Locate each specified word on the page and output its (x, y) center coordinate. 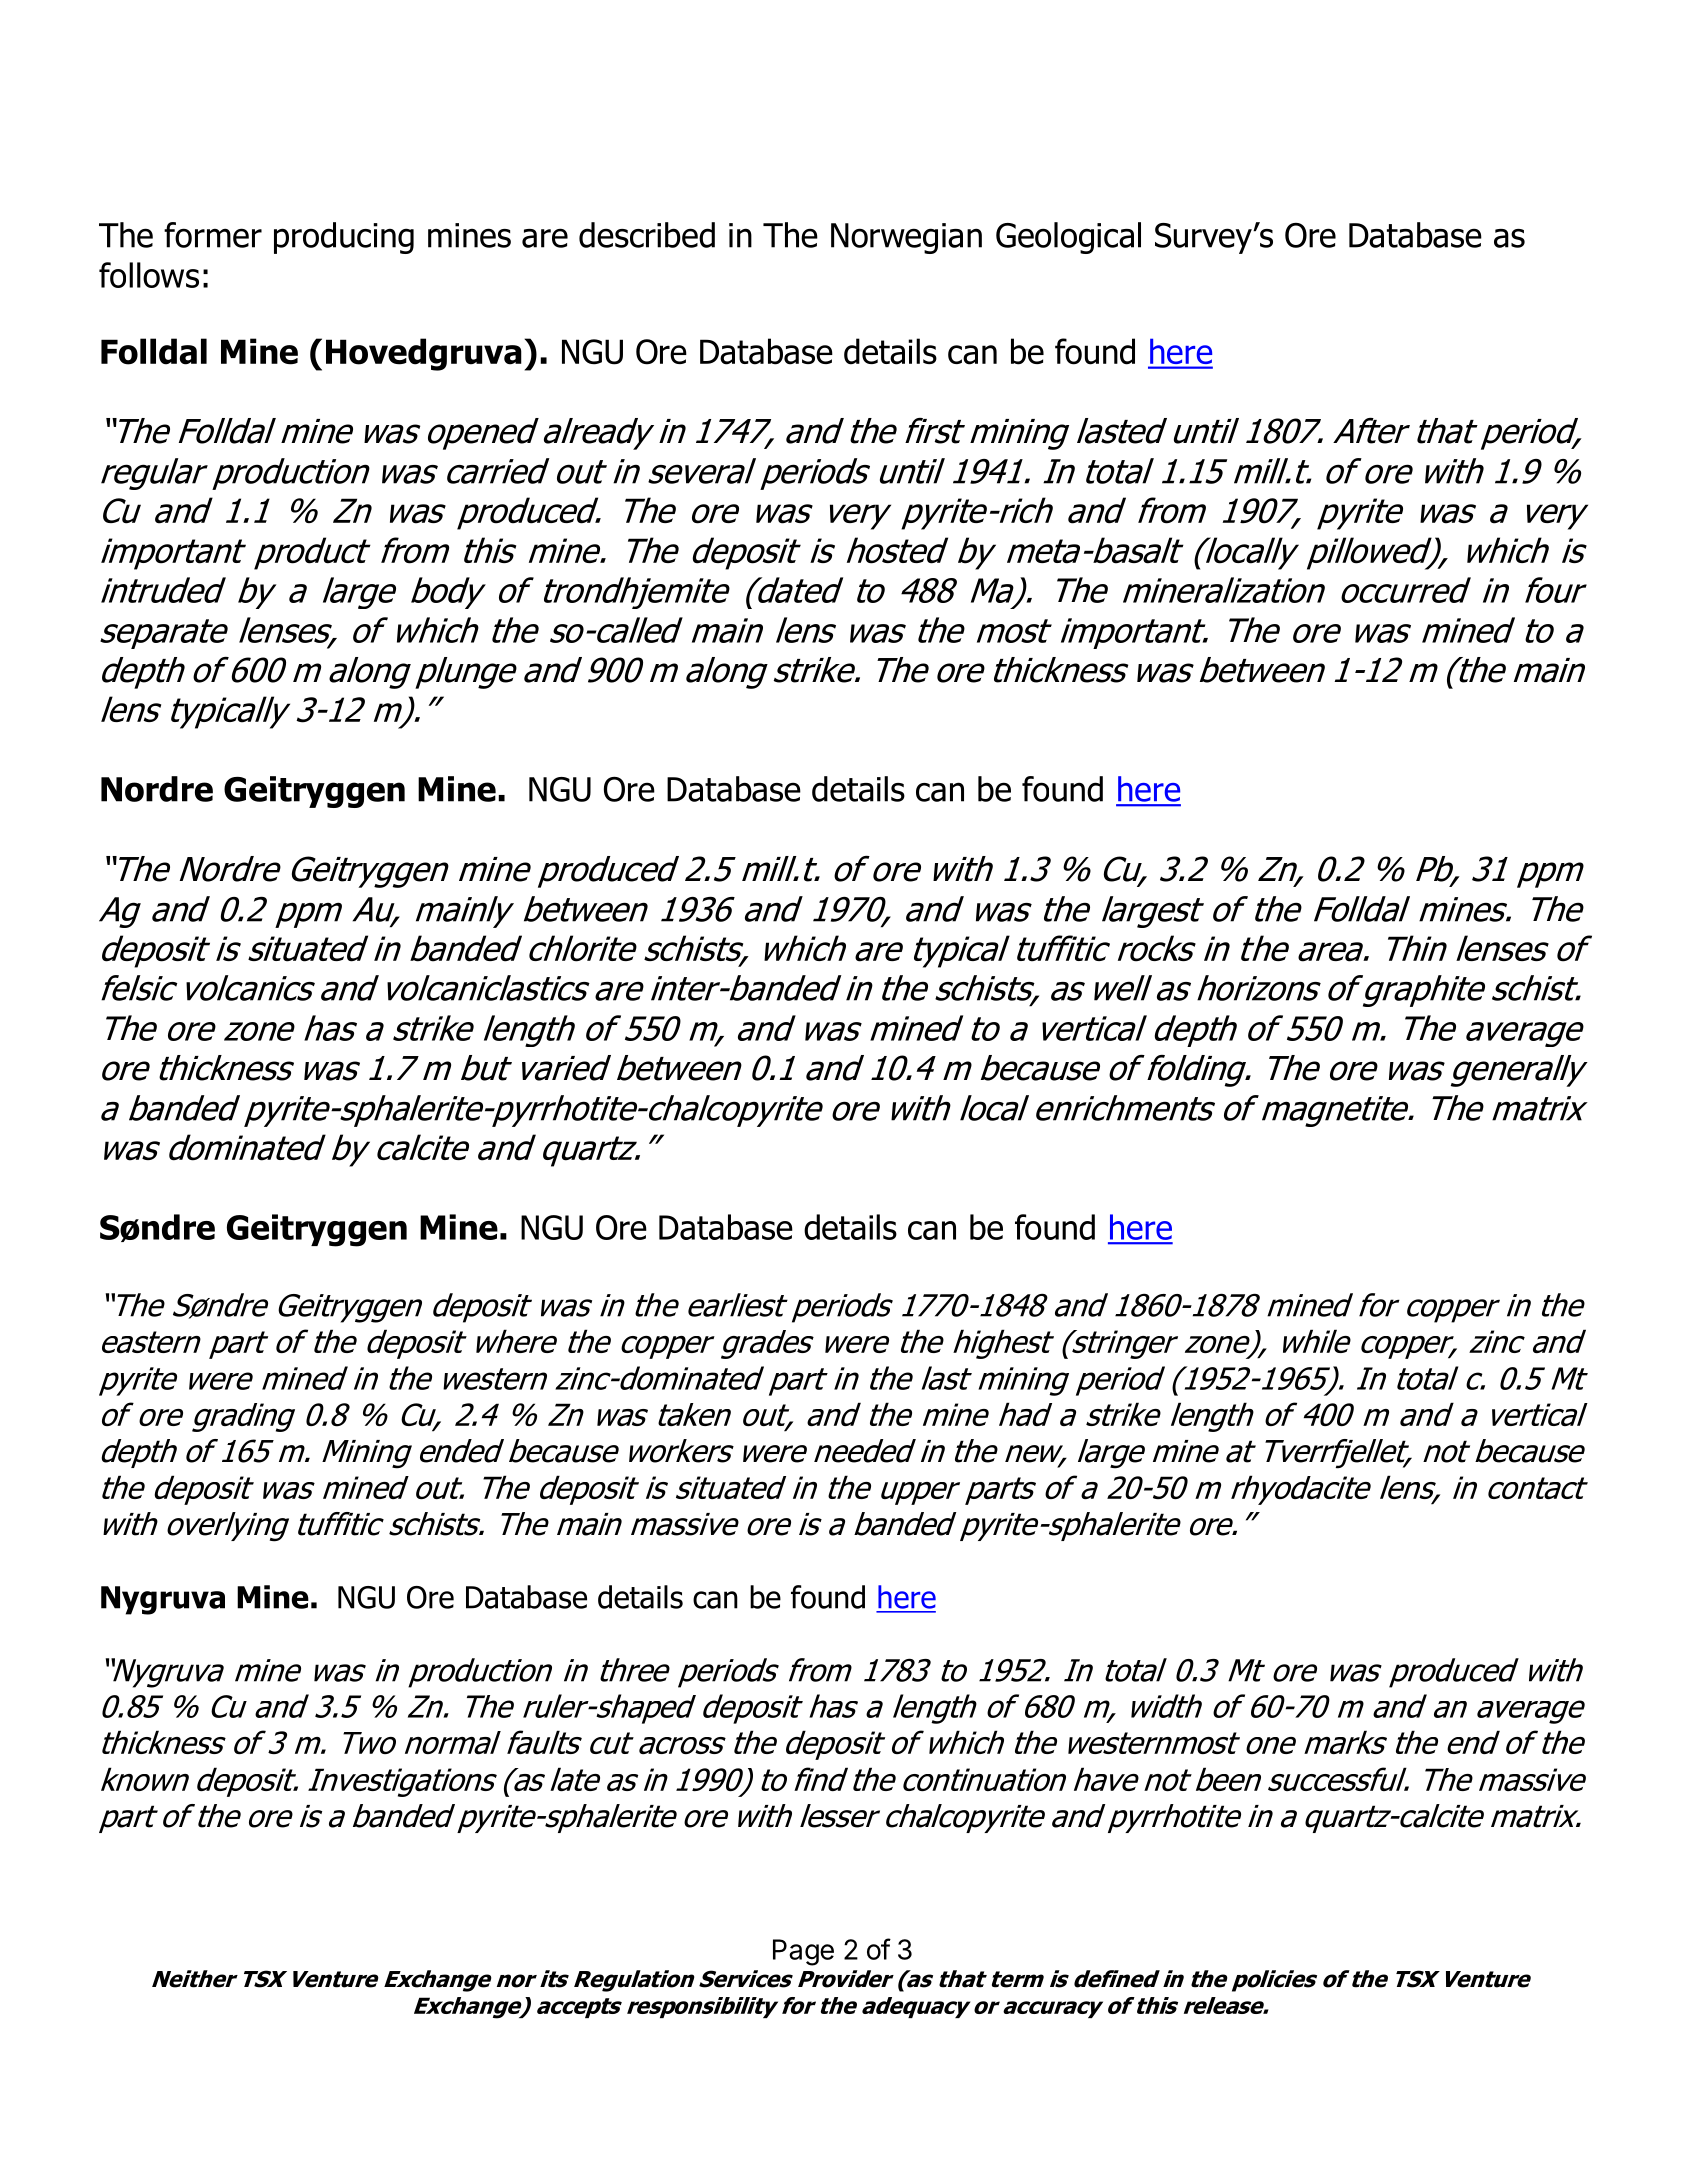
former (213, 235)
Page (803, 1952)
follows (149, 275)
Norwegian (906, 238)
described (647, 235)
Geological (1068, 238)
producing (344, 238)
